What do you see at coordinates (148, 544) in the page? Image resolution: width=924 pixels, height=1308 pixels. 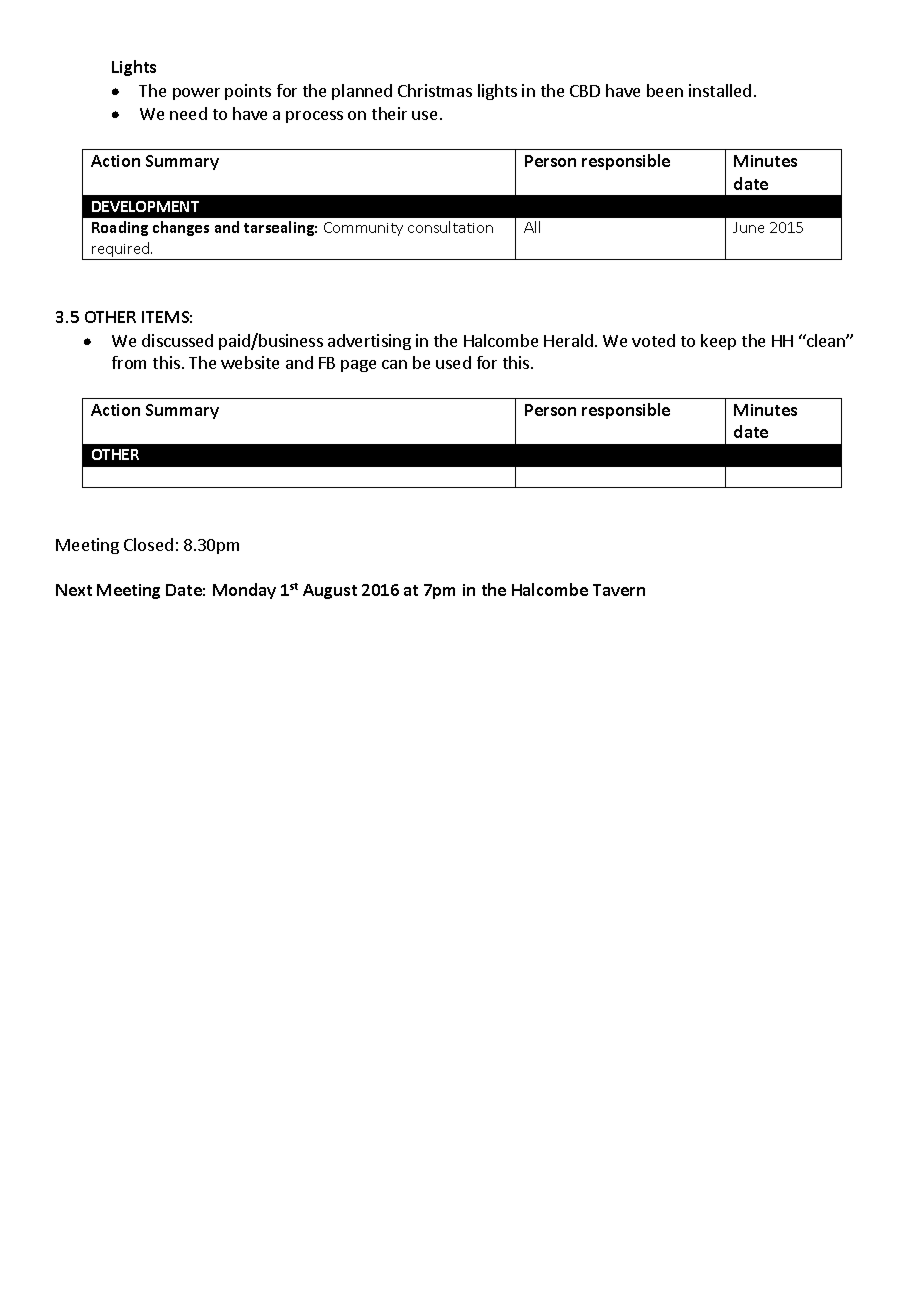 I see `Closed` at bounding box center [148, 544].
